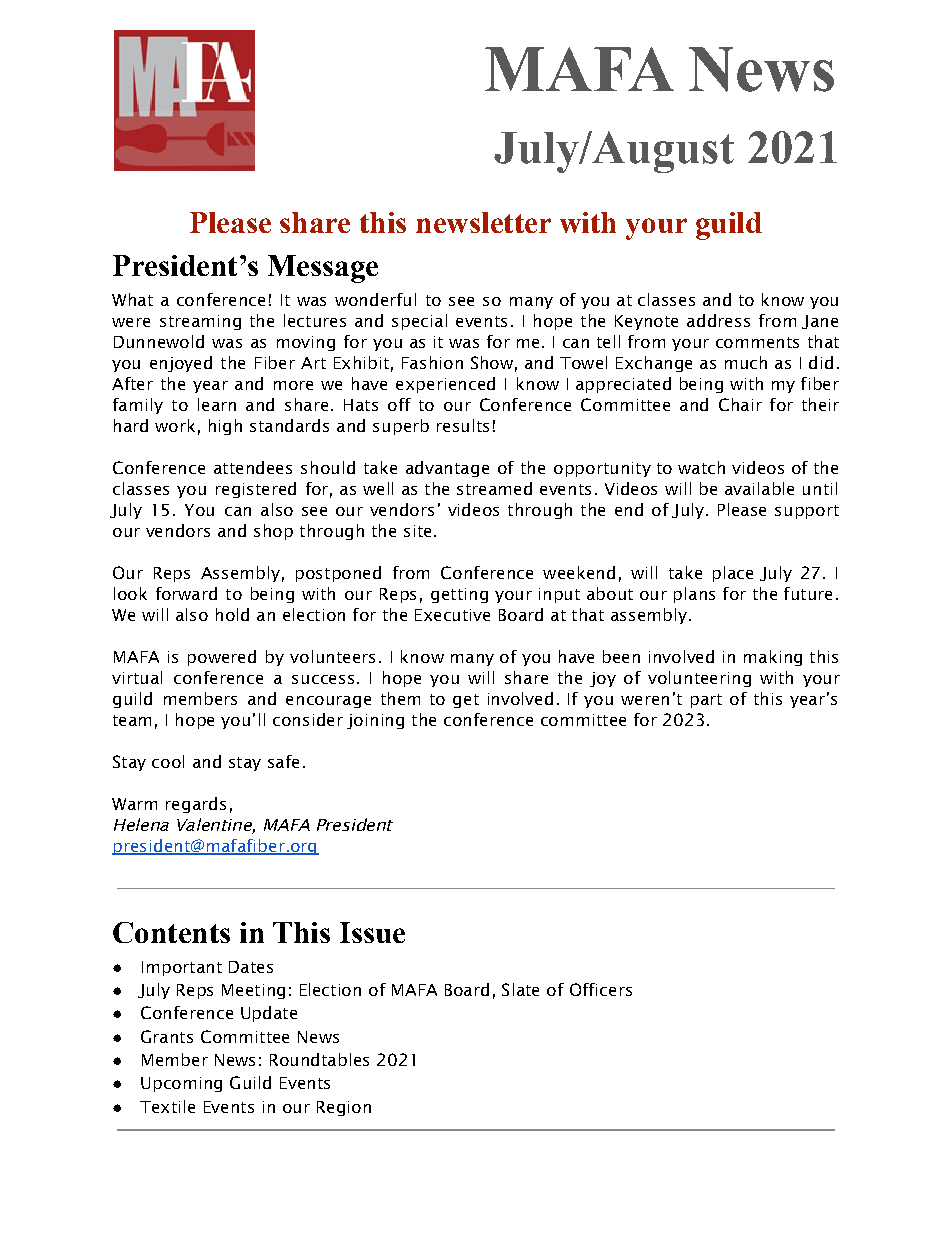 The image size is (952, 1233). Describe the element at coordinates (375, 721) in the image. I see `joining` at that location.
